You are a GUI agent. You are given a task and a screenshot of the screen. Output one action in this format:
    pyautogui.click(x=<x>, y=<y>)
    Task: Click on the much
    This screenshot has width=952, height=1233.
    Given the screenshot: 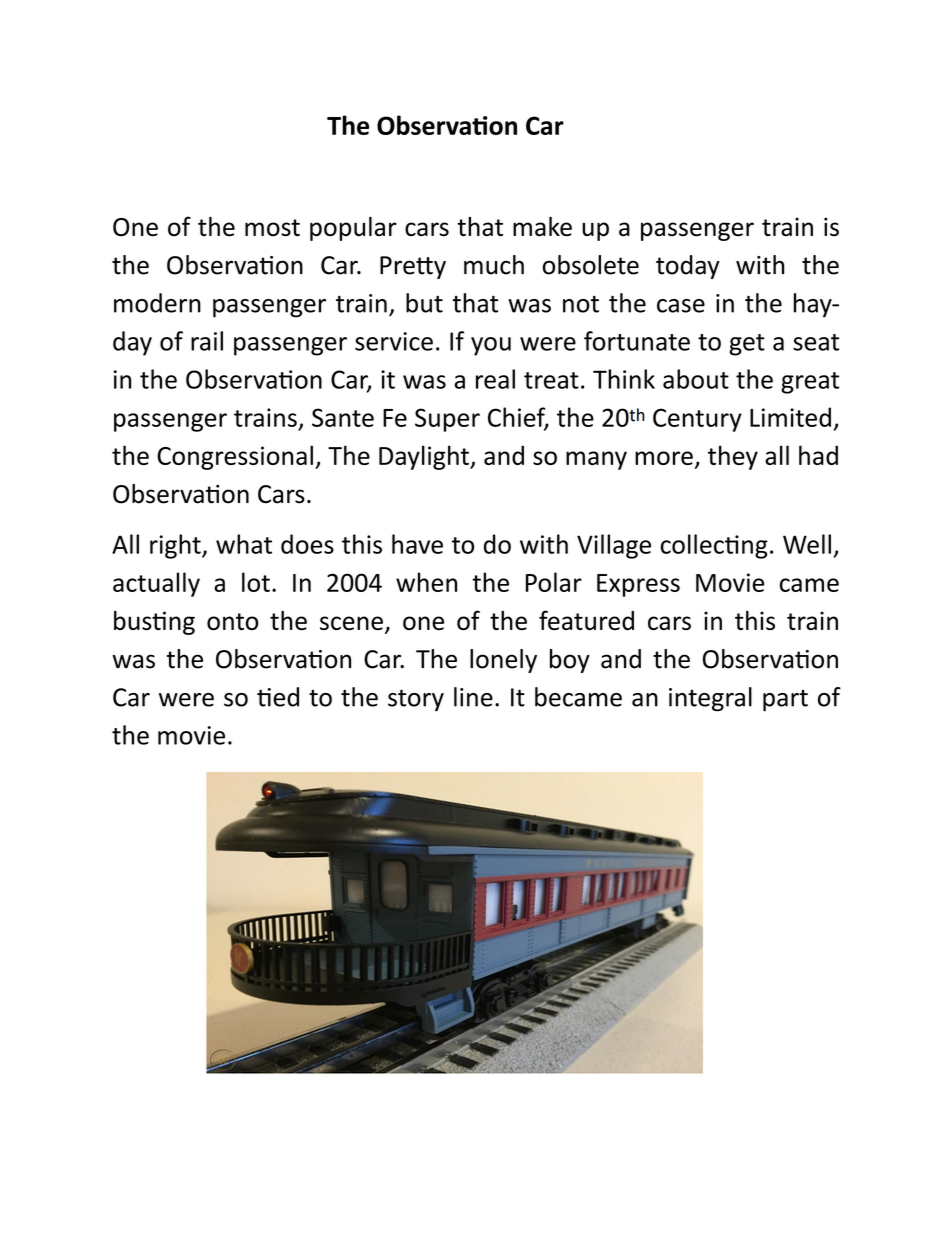 What is the action you would take?
    pyautogui.click(x=494, y=265)
